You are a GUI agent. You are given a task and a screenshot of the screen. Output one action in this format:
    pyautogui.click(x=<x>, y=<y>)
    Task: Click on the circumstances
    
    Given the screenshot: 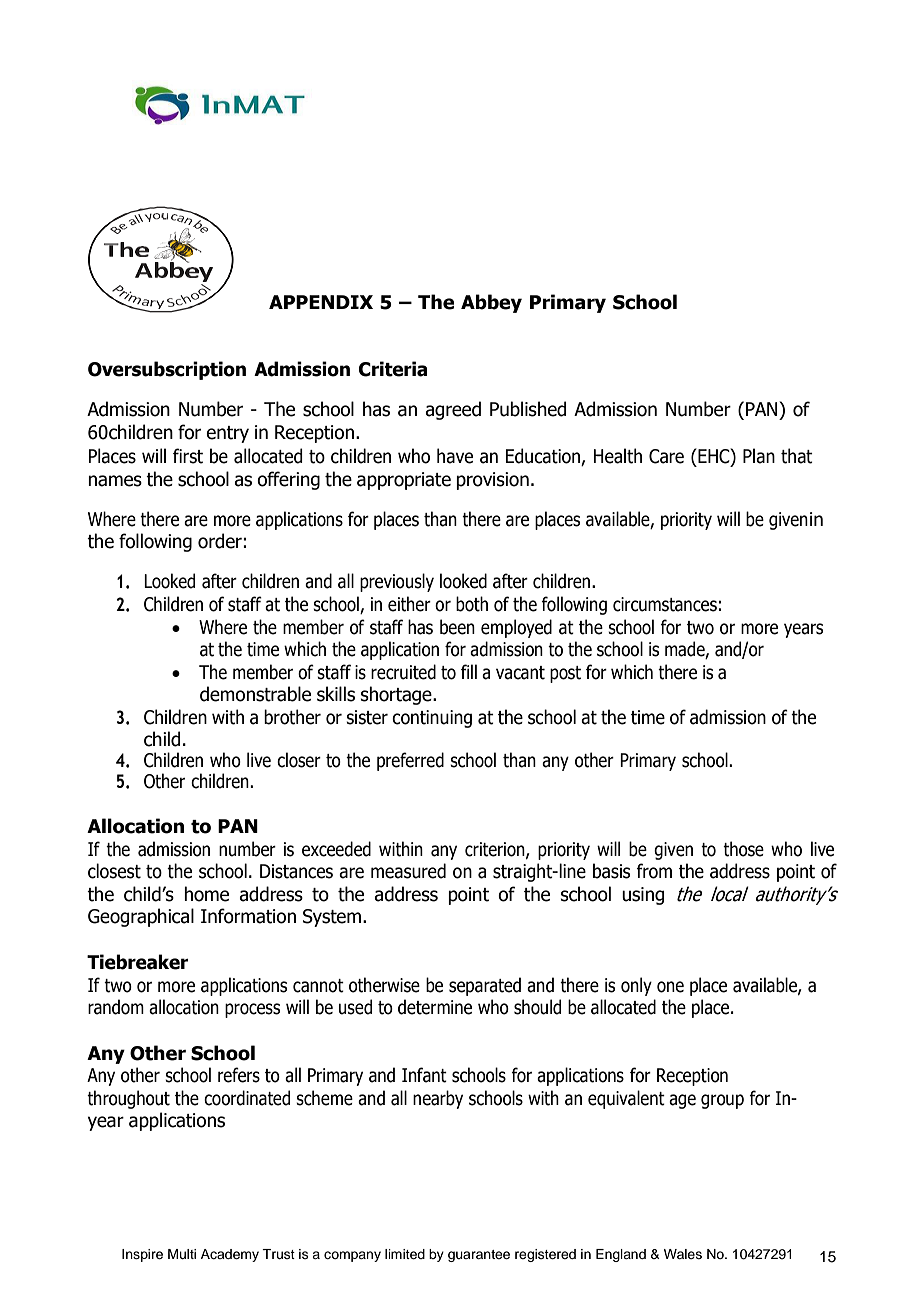 What is the action you would take?
    pyautogui.click(x=665, y=604)
